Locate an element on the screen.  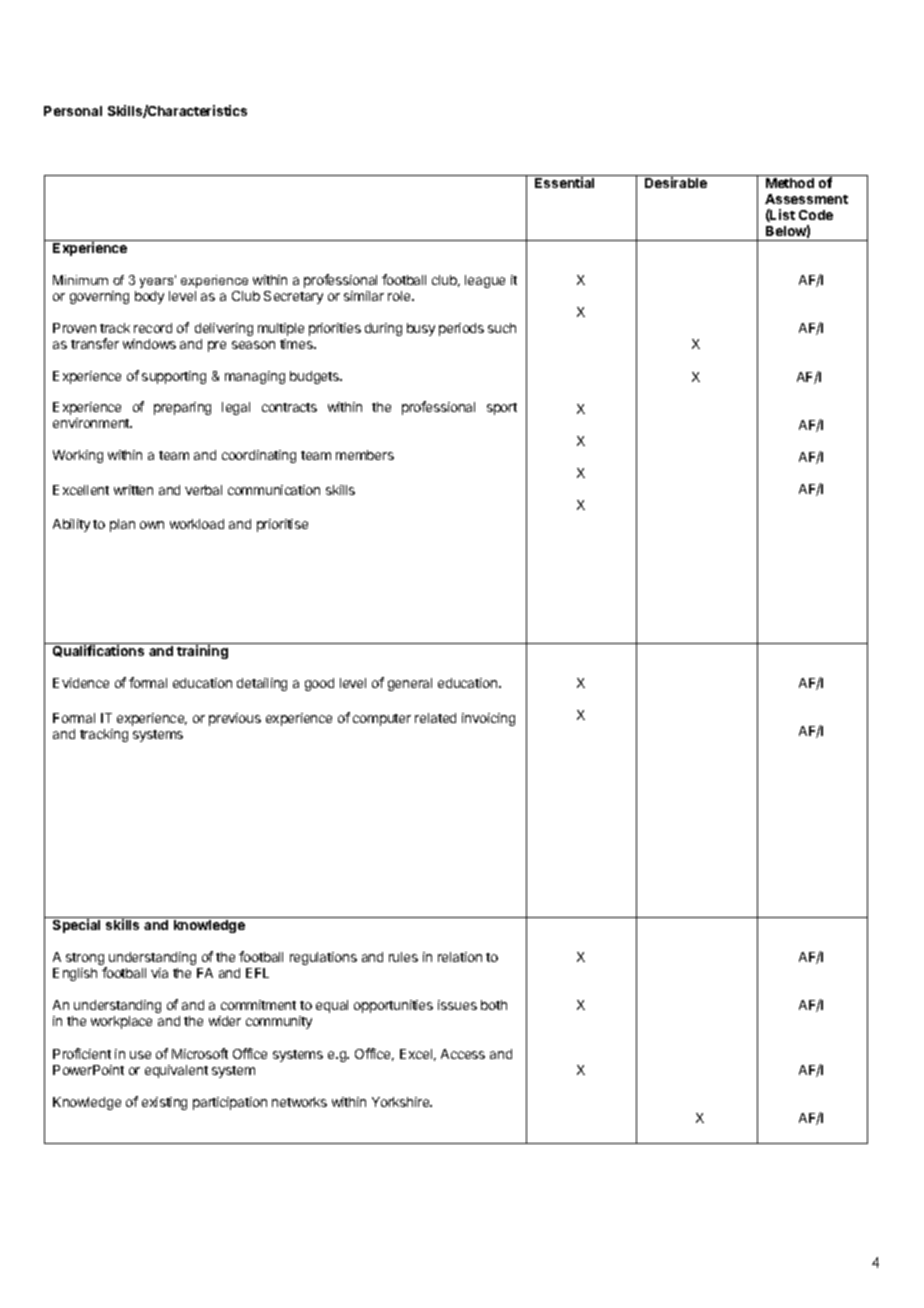
Special is located at coordinates (76, 926).
